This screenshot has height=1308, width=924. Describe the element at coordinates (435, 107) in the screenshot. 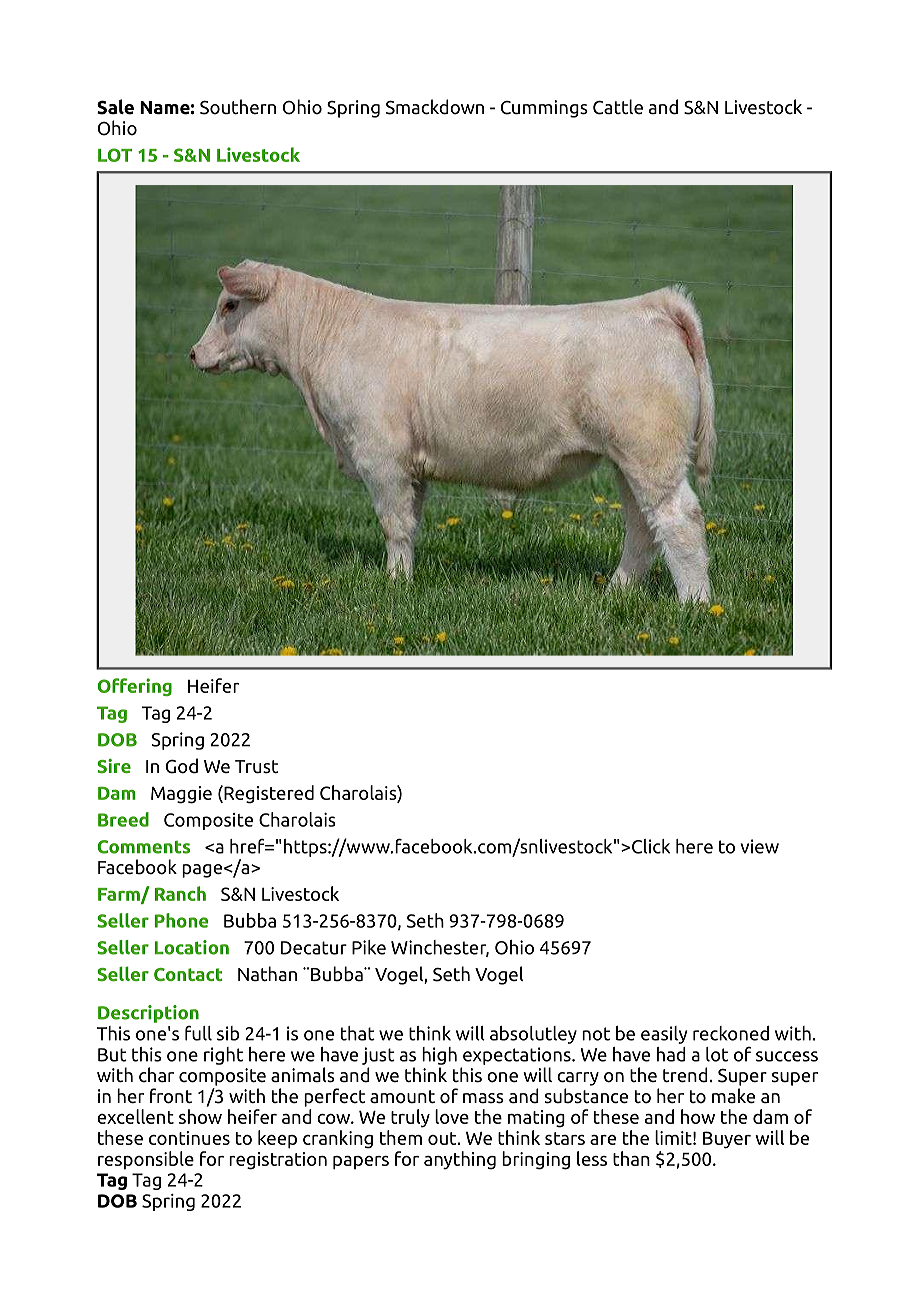

I see `Smackdown` at that location.
